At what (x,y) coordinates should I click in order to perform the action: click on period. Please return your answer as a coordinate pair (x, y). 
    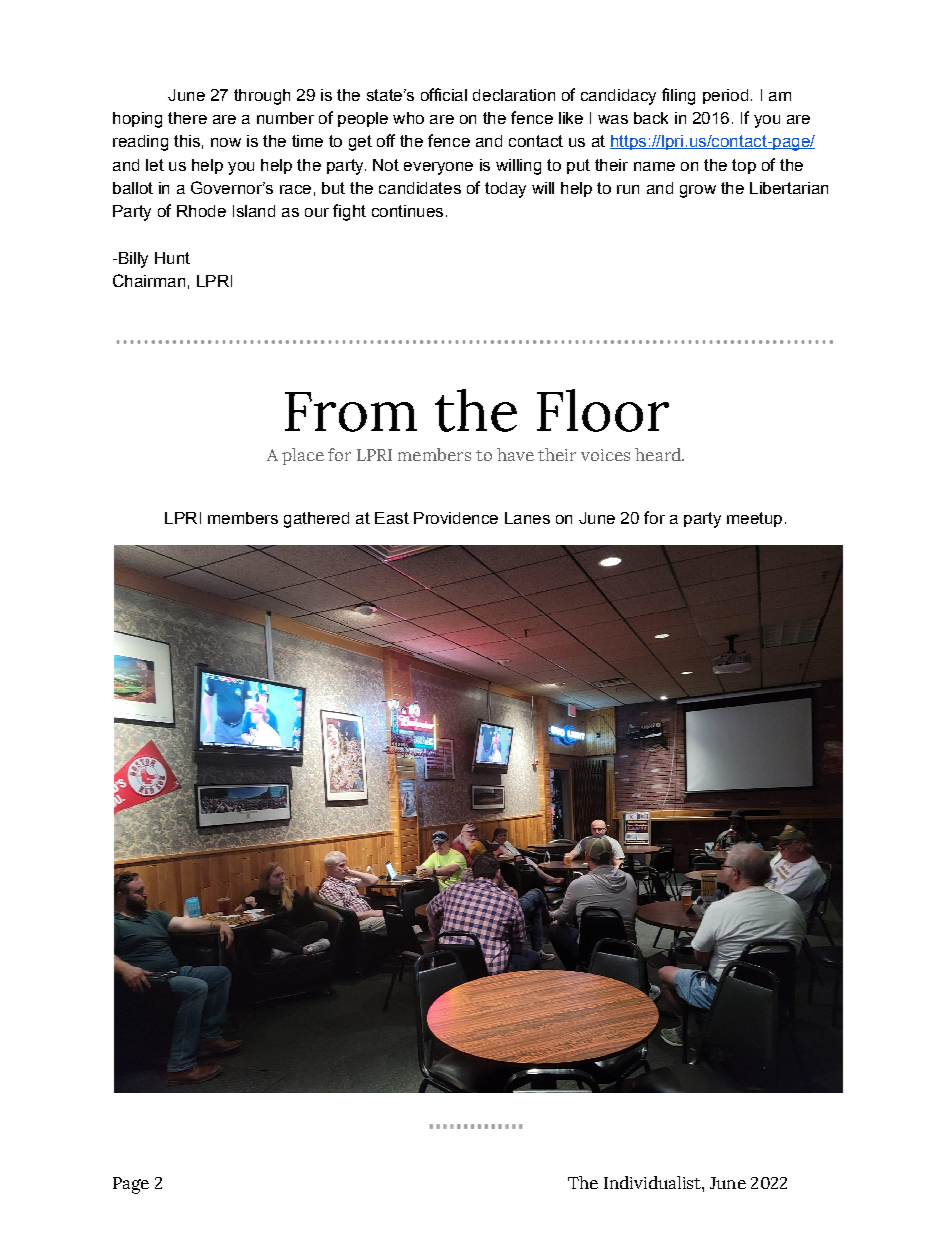
    Looking at the image, I should click on (725, 96).
